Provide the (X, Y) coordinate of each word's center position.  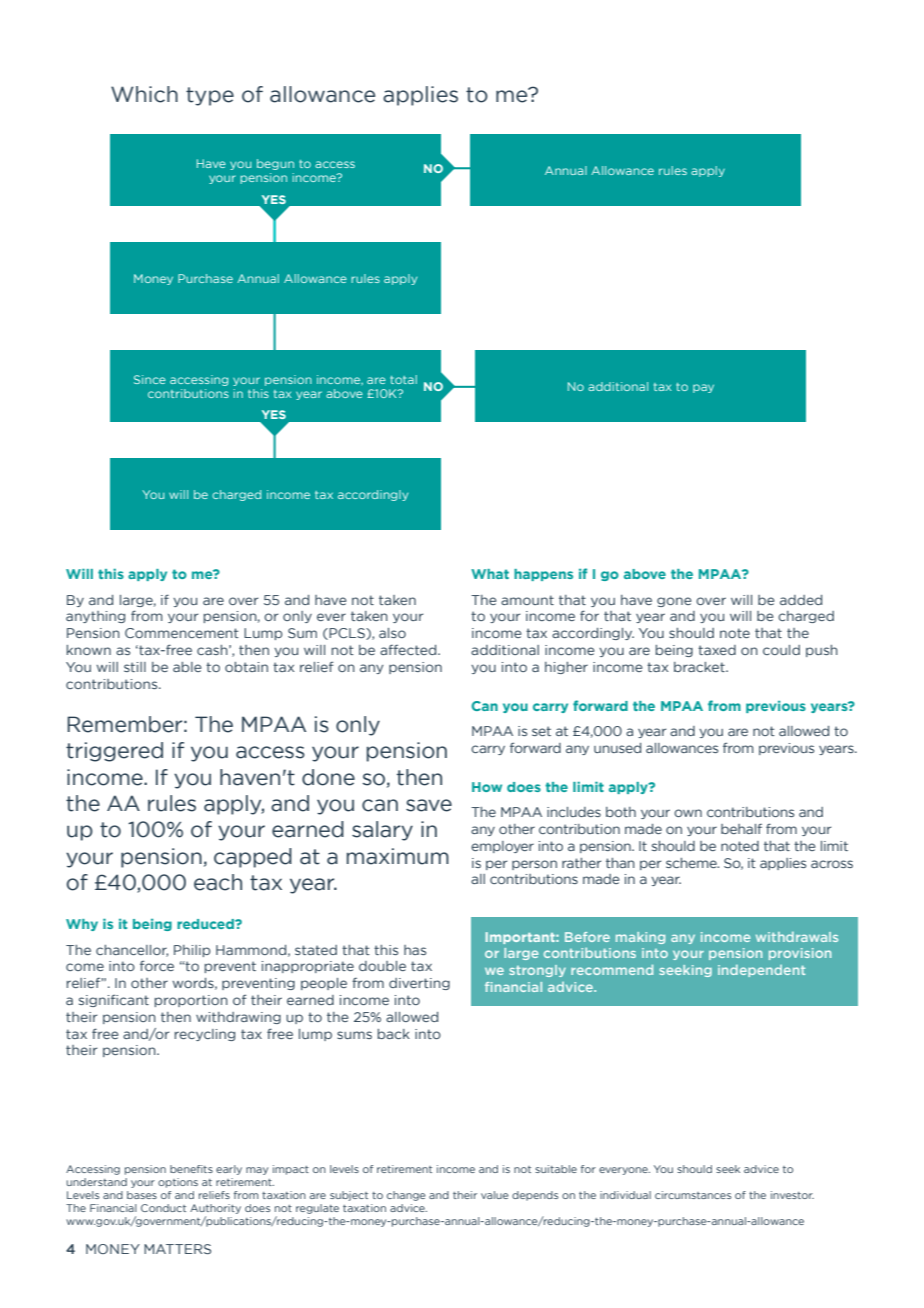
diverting (419, 984)
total (403, 379)
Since (150, 379)
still (135, 667)
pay (703, 388)
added (801, 600)
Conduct (163, 1208)
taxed (717, 650)
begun (275, 164)
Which (144, 94)
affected (409, 649)
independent (761, 971)
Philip (192, 951)
